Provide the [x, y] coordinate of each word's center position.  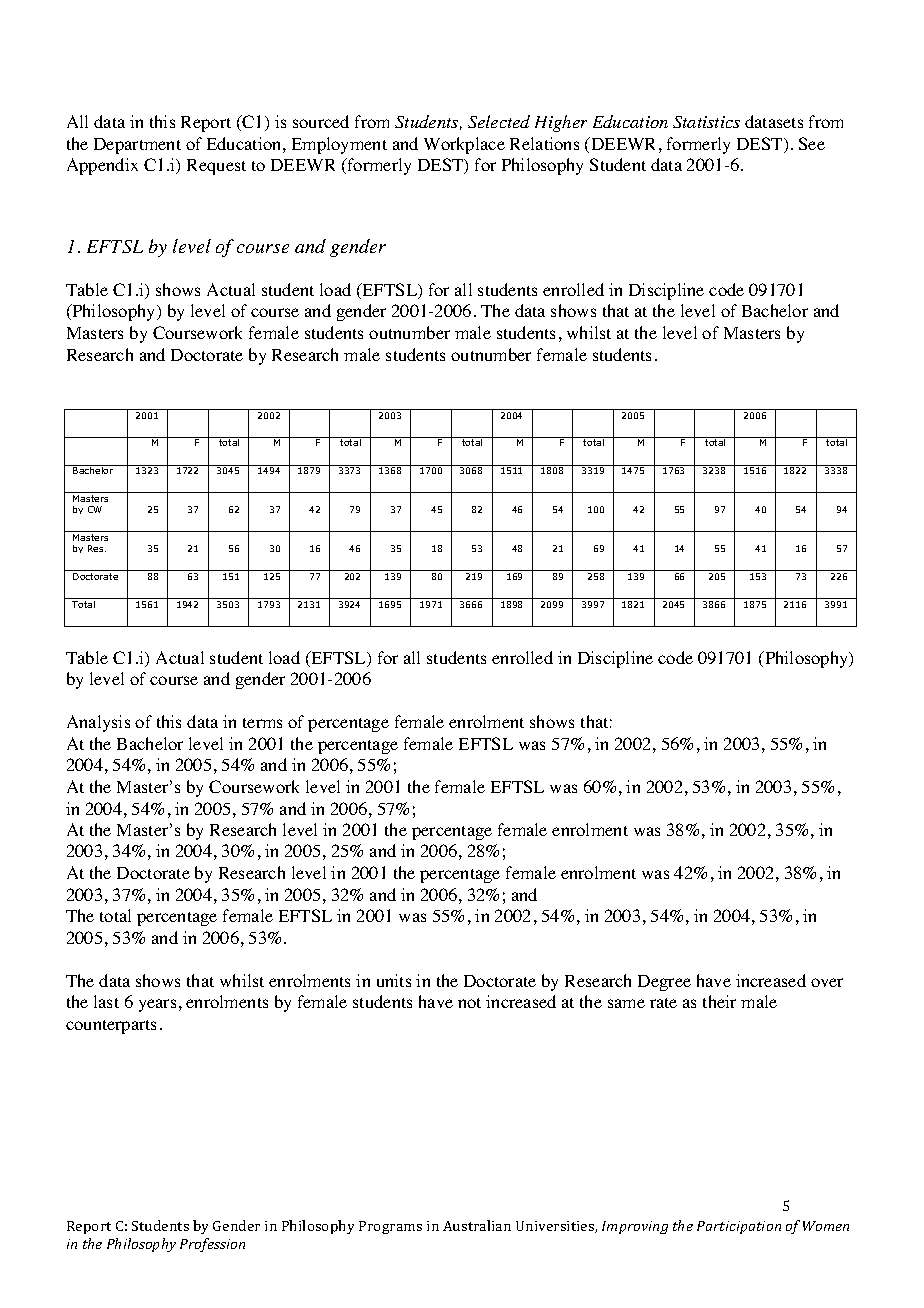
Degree [664, 983]
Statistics [706, 122]
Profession [212, 1245]
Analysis [98, 723]
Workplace [464, 145]
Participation [739, 1227]
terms [262, 723]
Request [216, 167]
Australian [477, 1225]
